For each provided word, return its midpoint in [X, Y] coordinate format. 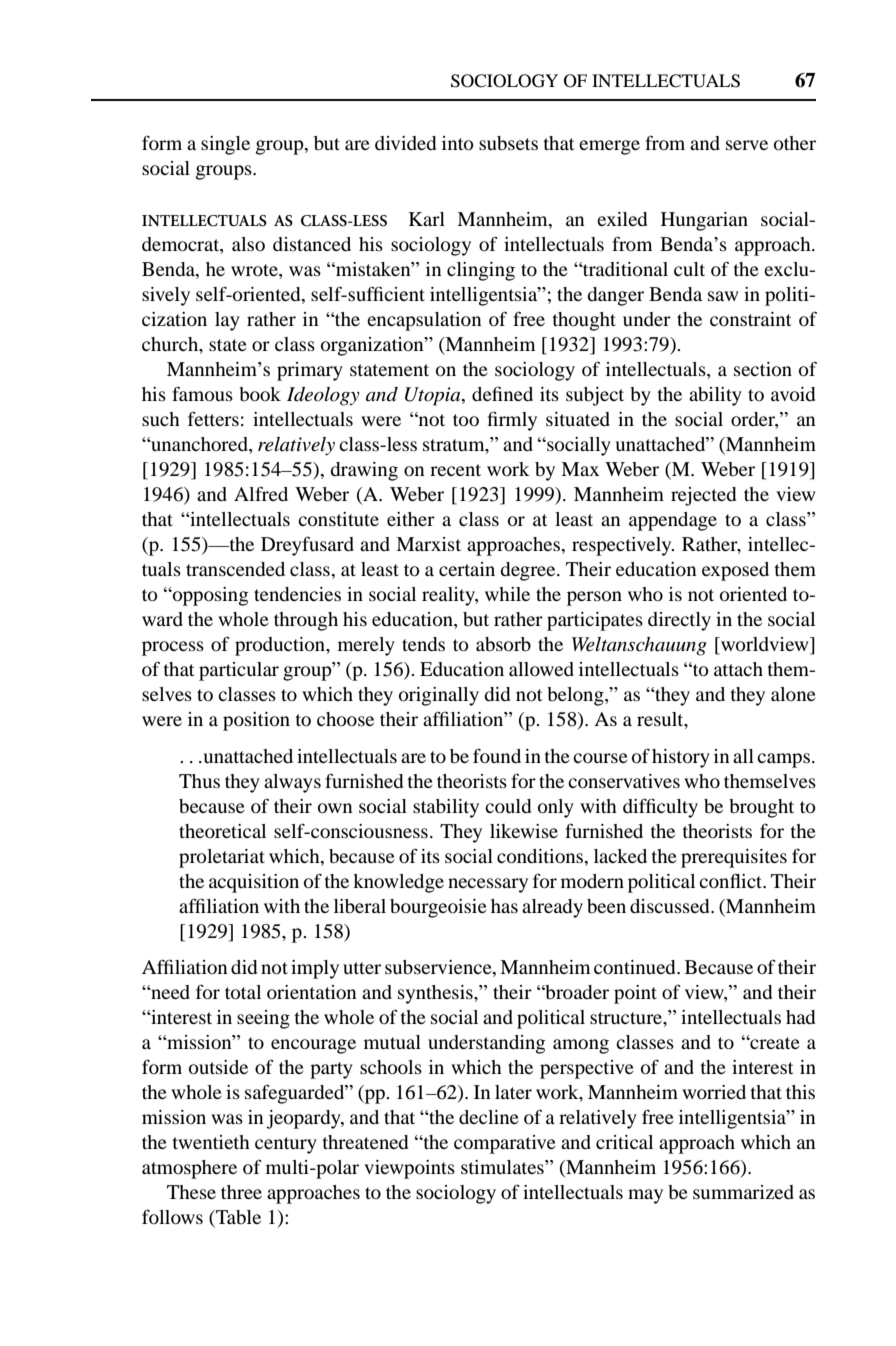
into [458, 143]
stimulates [503, 1167]
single [225, 145]
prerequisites [734, 858]
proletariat [222, 858]
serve [747, 145]
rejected [703, 496]
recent [455, 470]
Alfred [261, 493]
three [241, 1192]
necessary [488, 885]
